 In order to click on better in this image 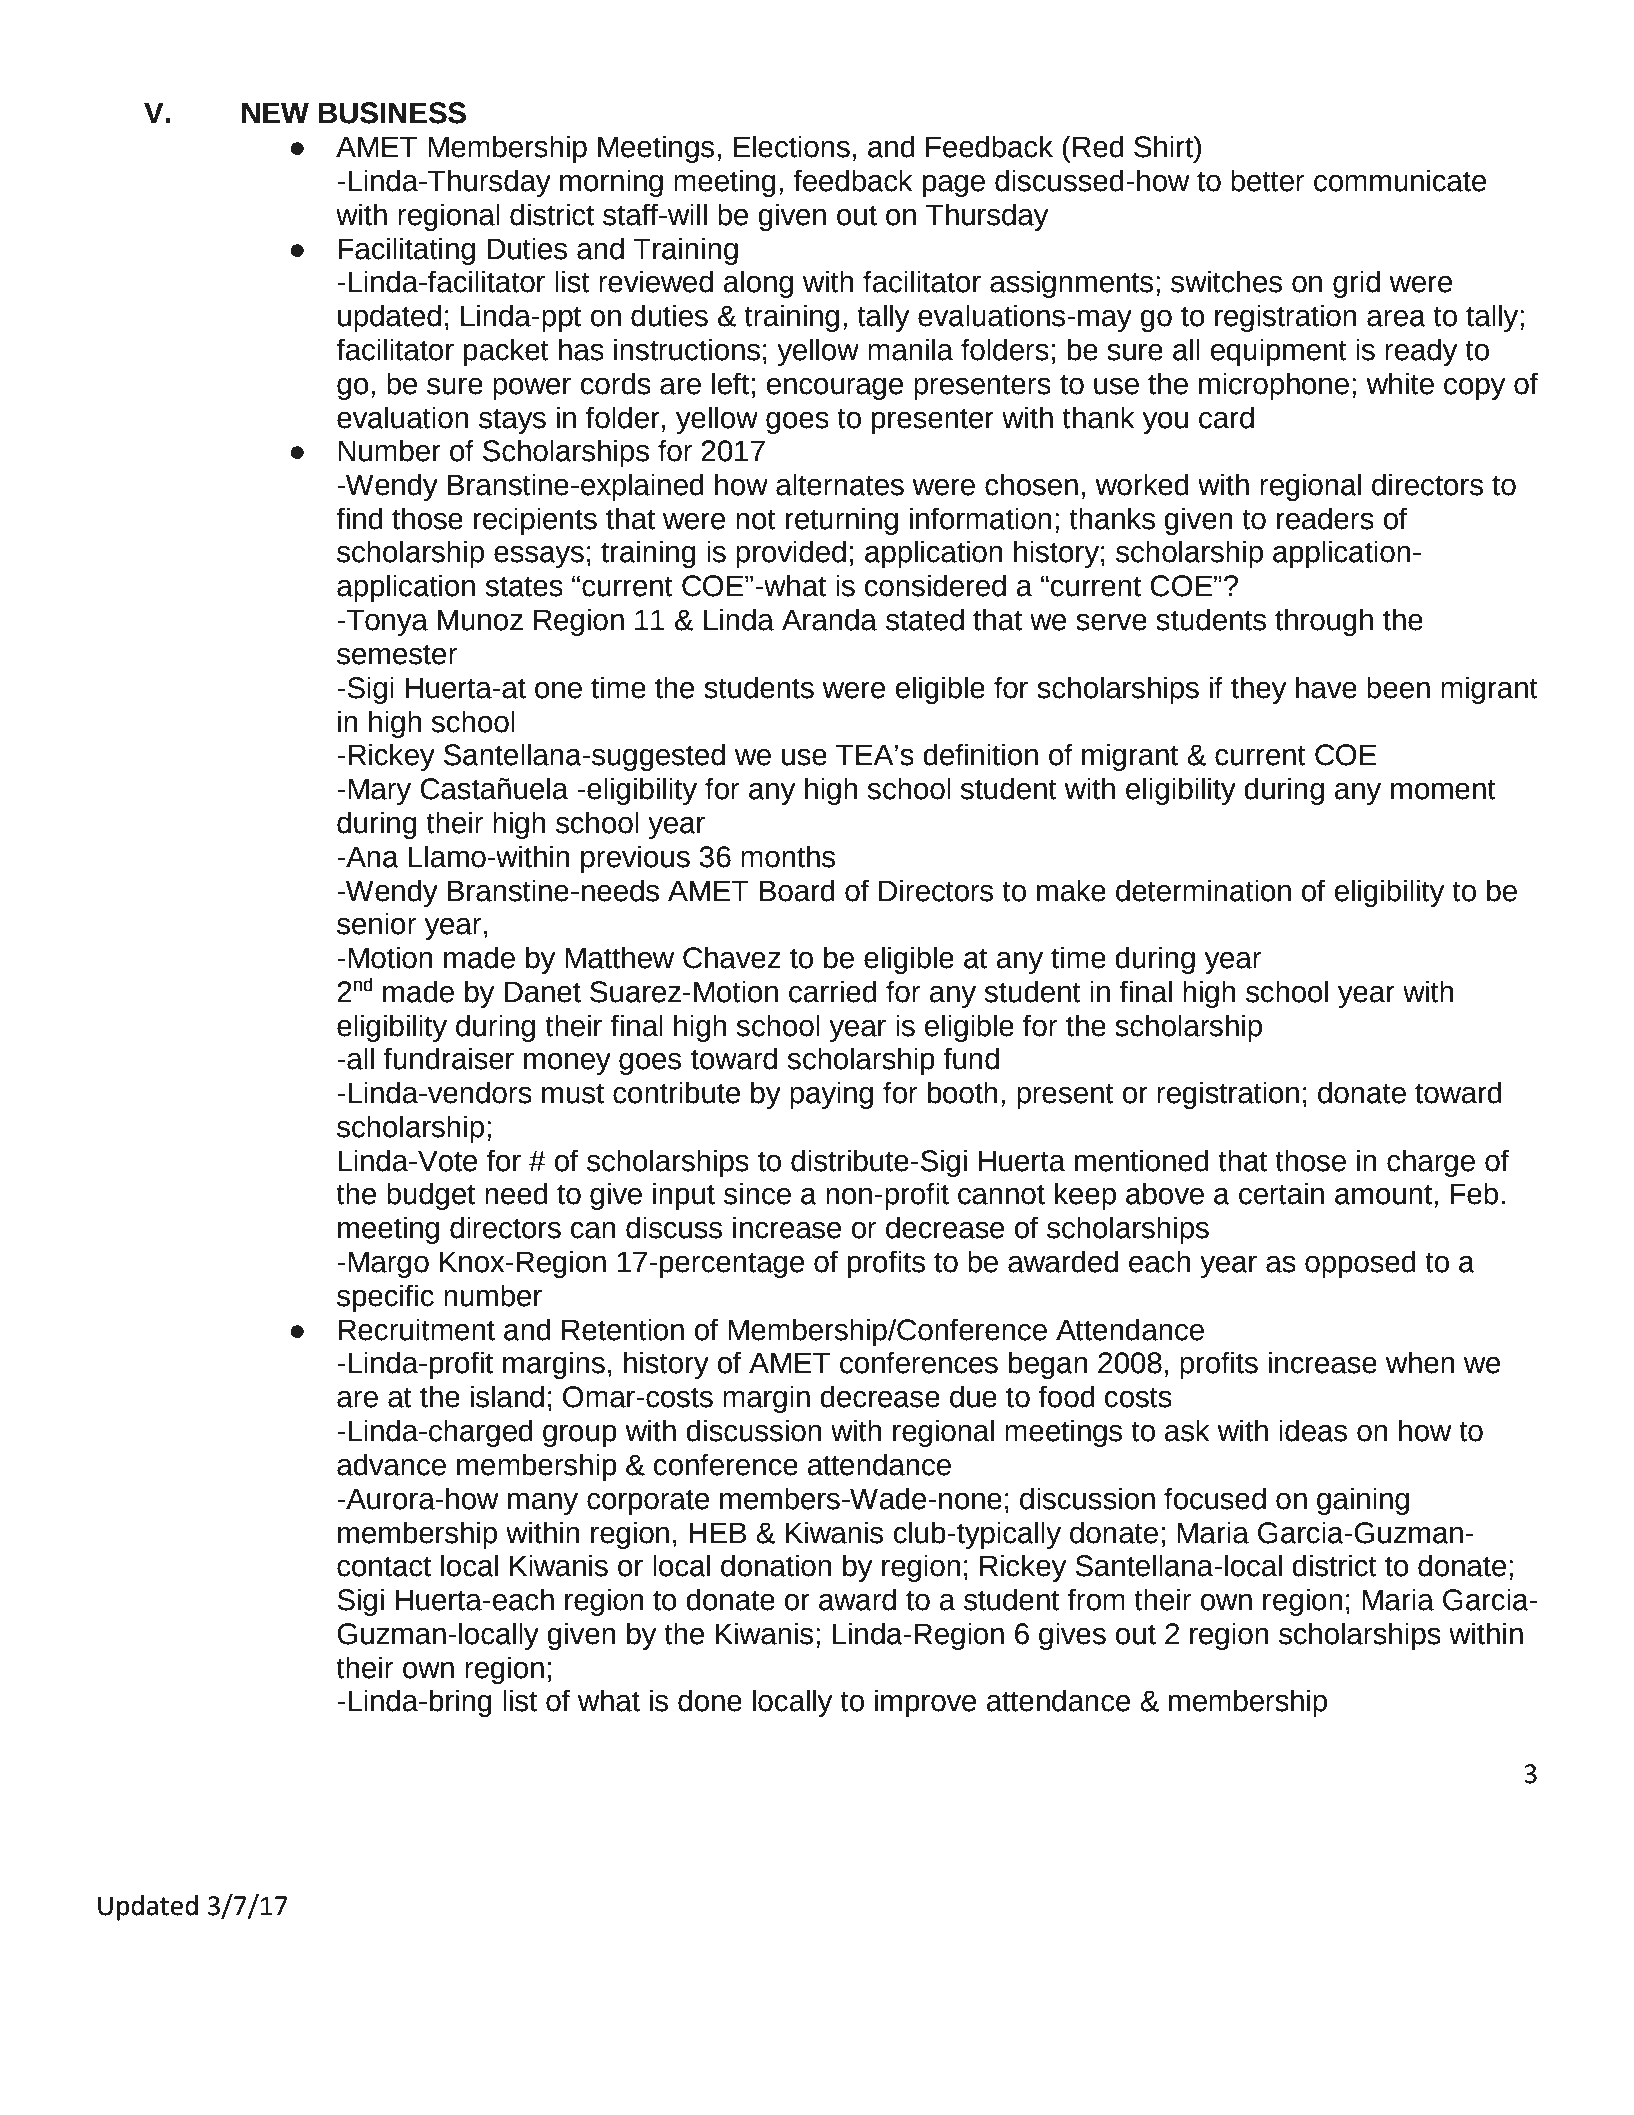, I will do `click(1267, 180)`.
